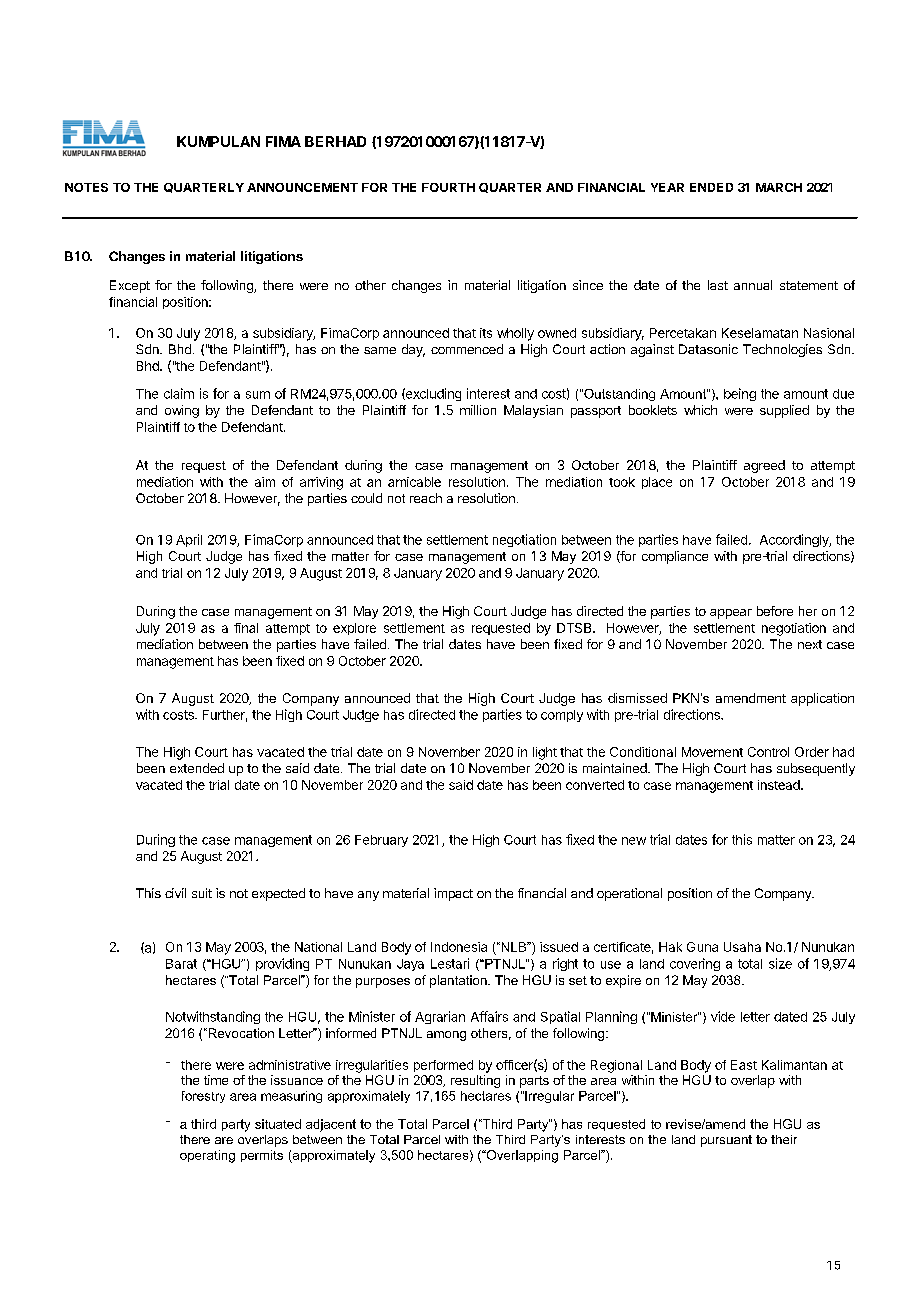 The height and width of the screenshot is (1308, 924). I want to click on final, so click(246, 628).
